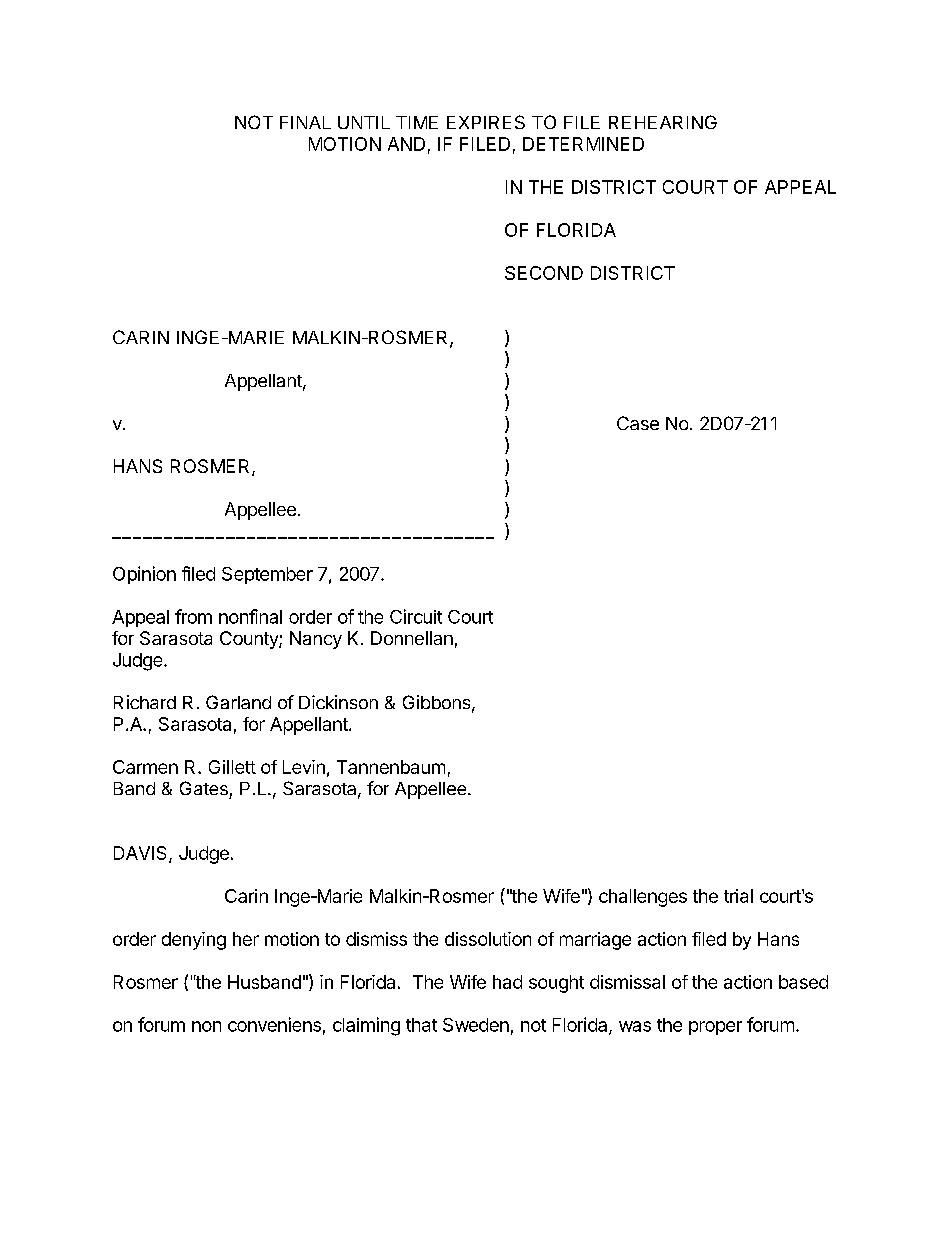 The image size is (952, 1233). I want to click on Sweden, so click(476, 1025).
